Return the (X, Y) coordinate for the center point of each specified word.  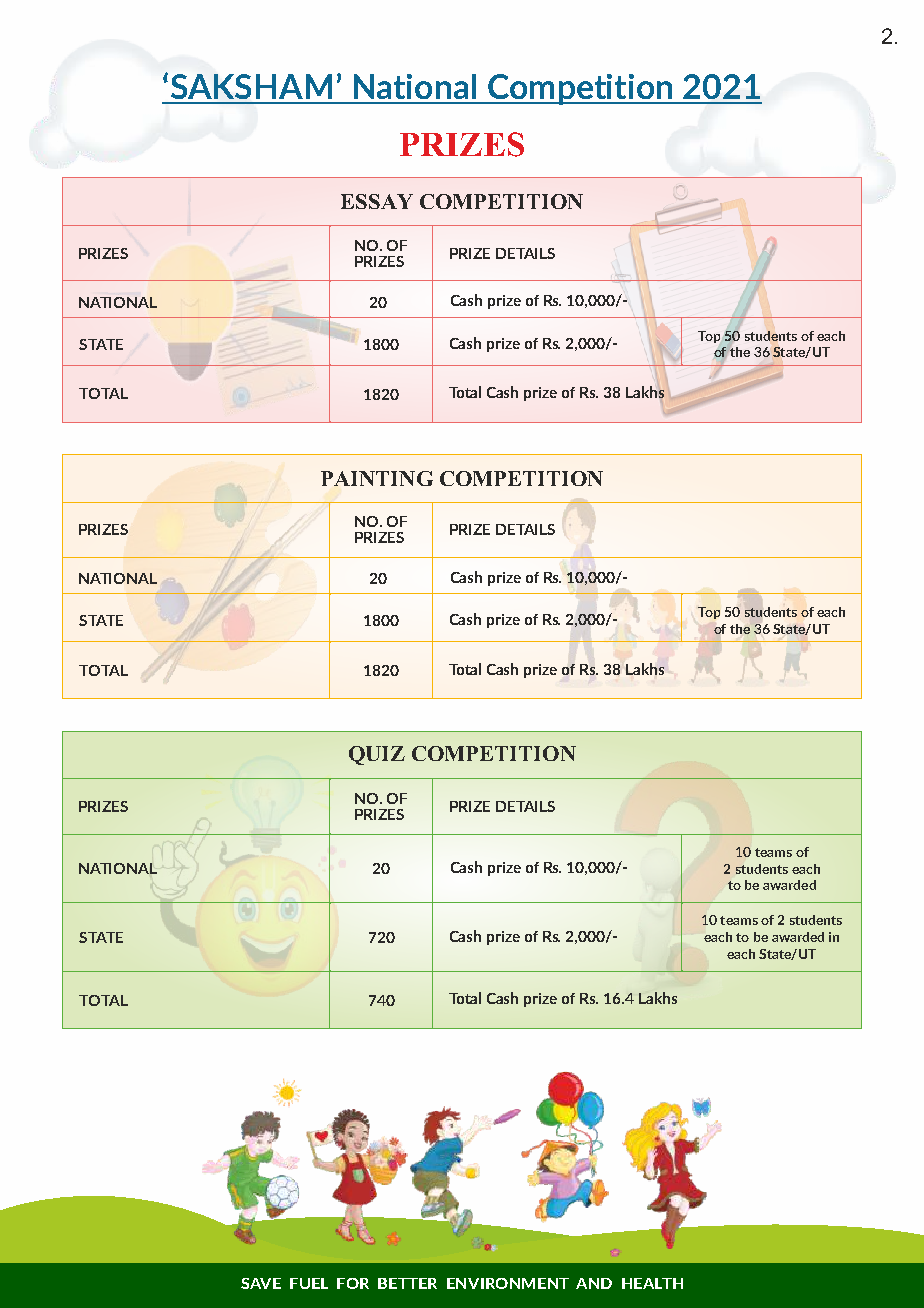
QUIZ (377, 755)
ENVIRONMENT (508, 1283)
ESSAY (377, 201)
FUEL (309, 1283)
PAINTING (377, 478)
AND (594, 1283)
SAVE (261, 1283)
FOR (353, 1283)
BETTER (407, 1283)
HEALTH (652, 1283)
